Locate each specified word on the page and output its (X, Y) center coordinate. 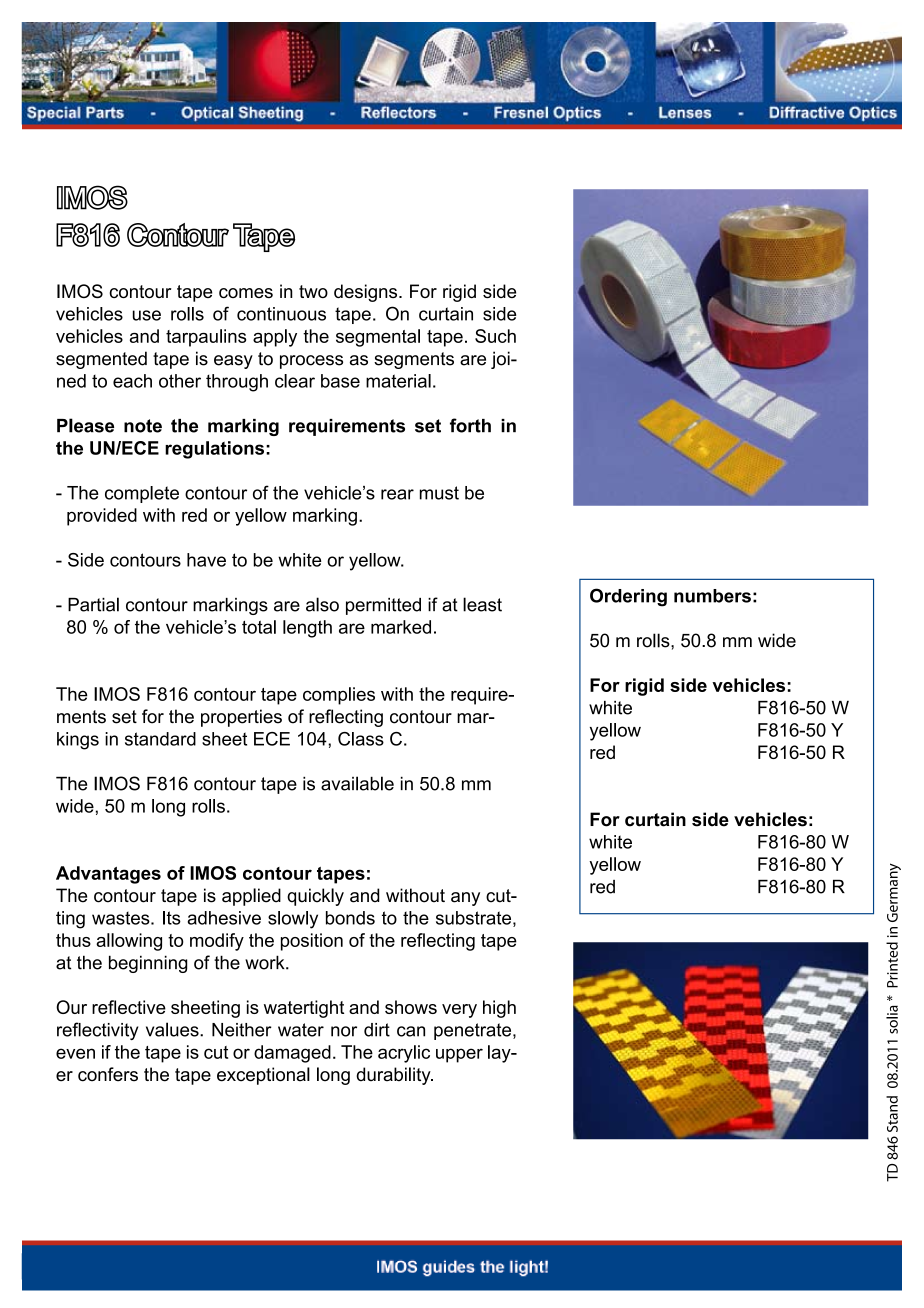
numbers (712, 596)
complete (142, 494)
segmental (378, 338)
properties (241, 718)
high (499, 1009)
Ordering (628, 597)
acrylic (404, 1054)
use (147, 315)
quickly (315, 897)
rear (397, 494)
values (173, 1029)
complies (339, 696)
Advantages (108, 875)
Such (495, 336)
